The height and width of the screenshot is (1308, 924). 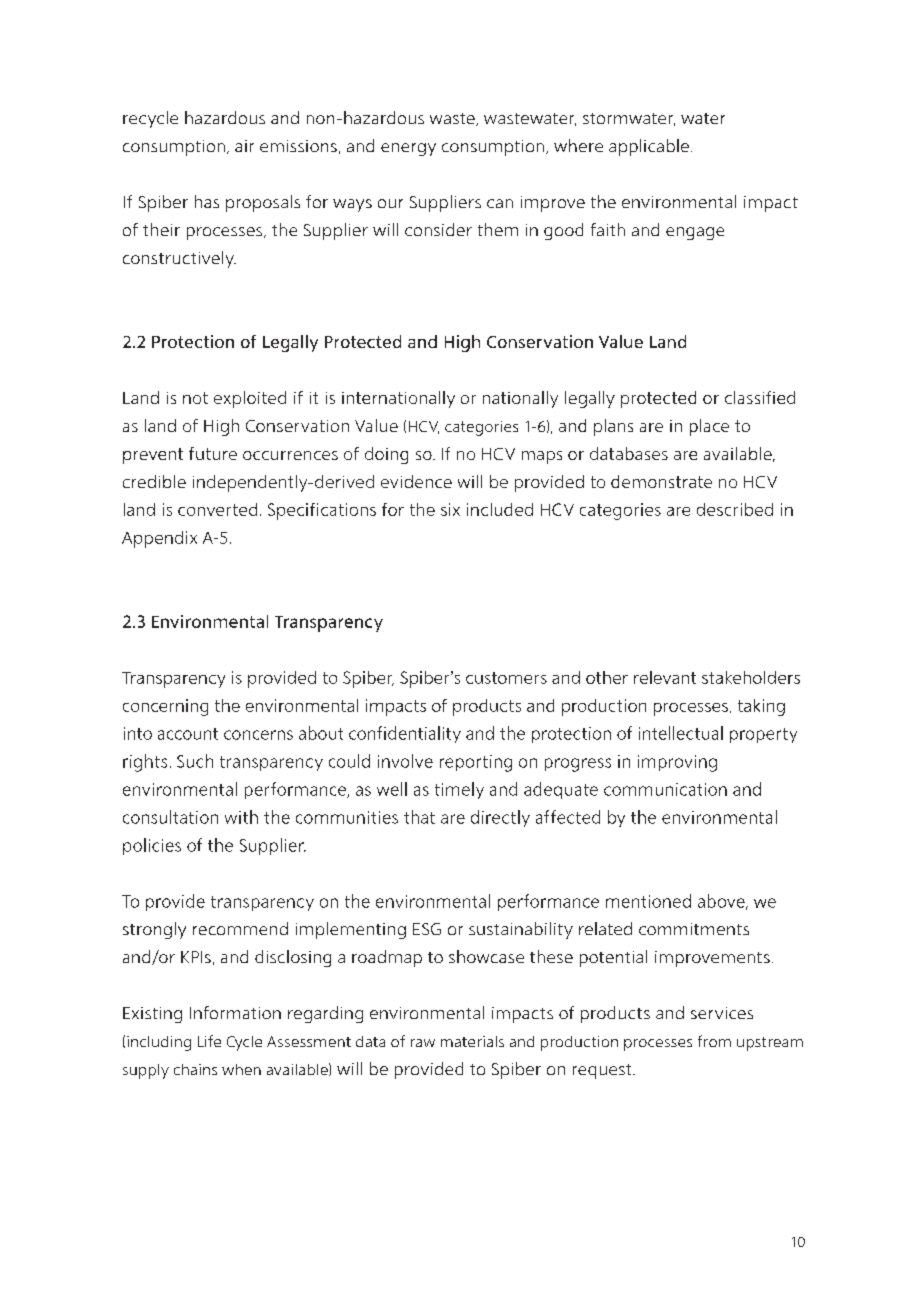 What do you see at coordinates (677, 763) in the screenshot?
I see `improving` at bounding box center [677, 763].
